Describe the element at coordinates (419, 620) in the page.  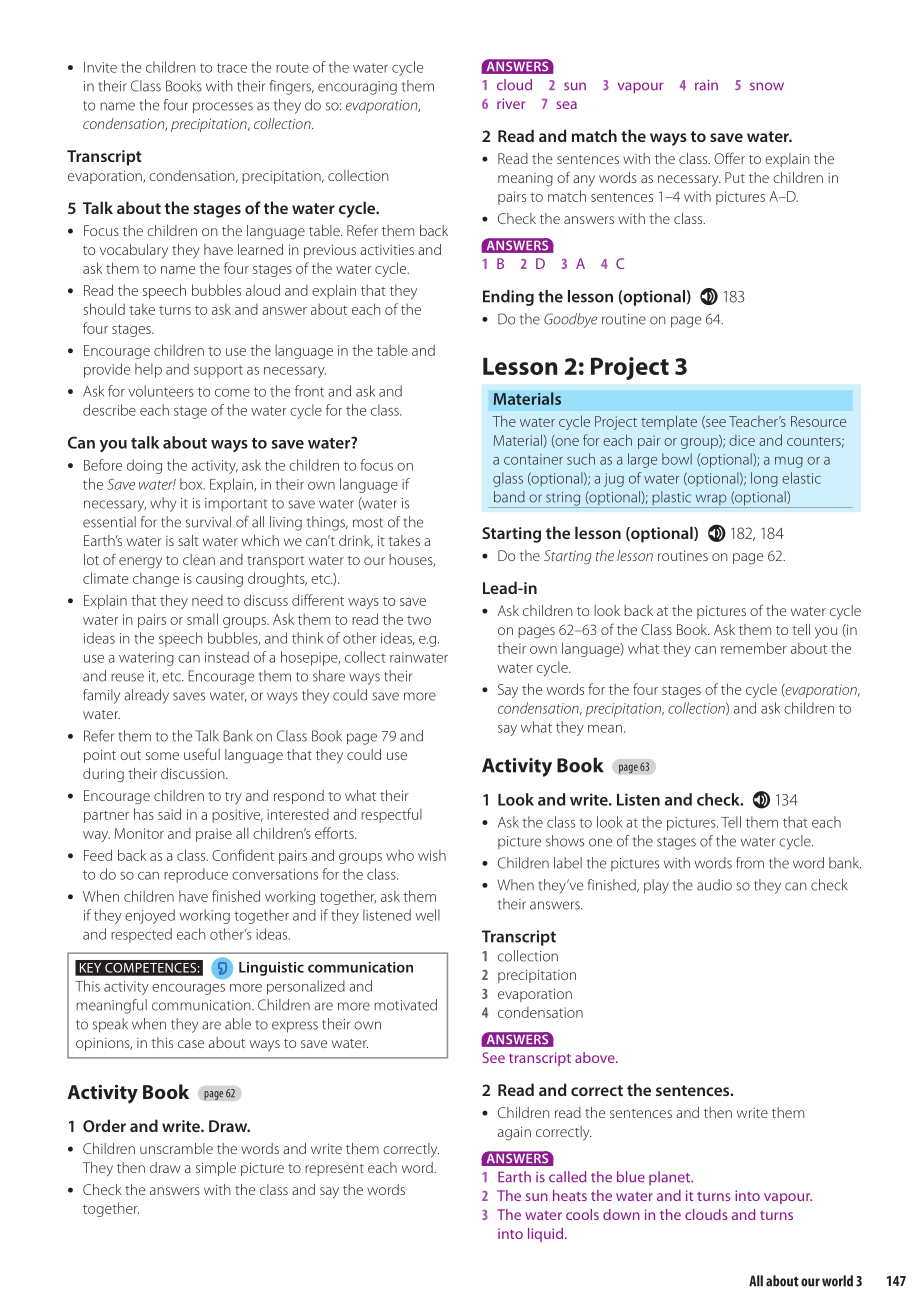
I see `two` at that location.
